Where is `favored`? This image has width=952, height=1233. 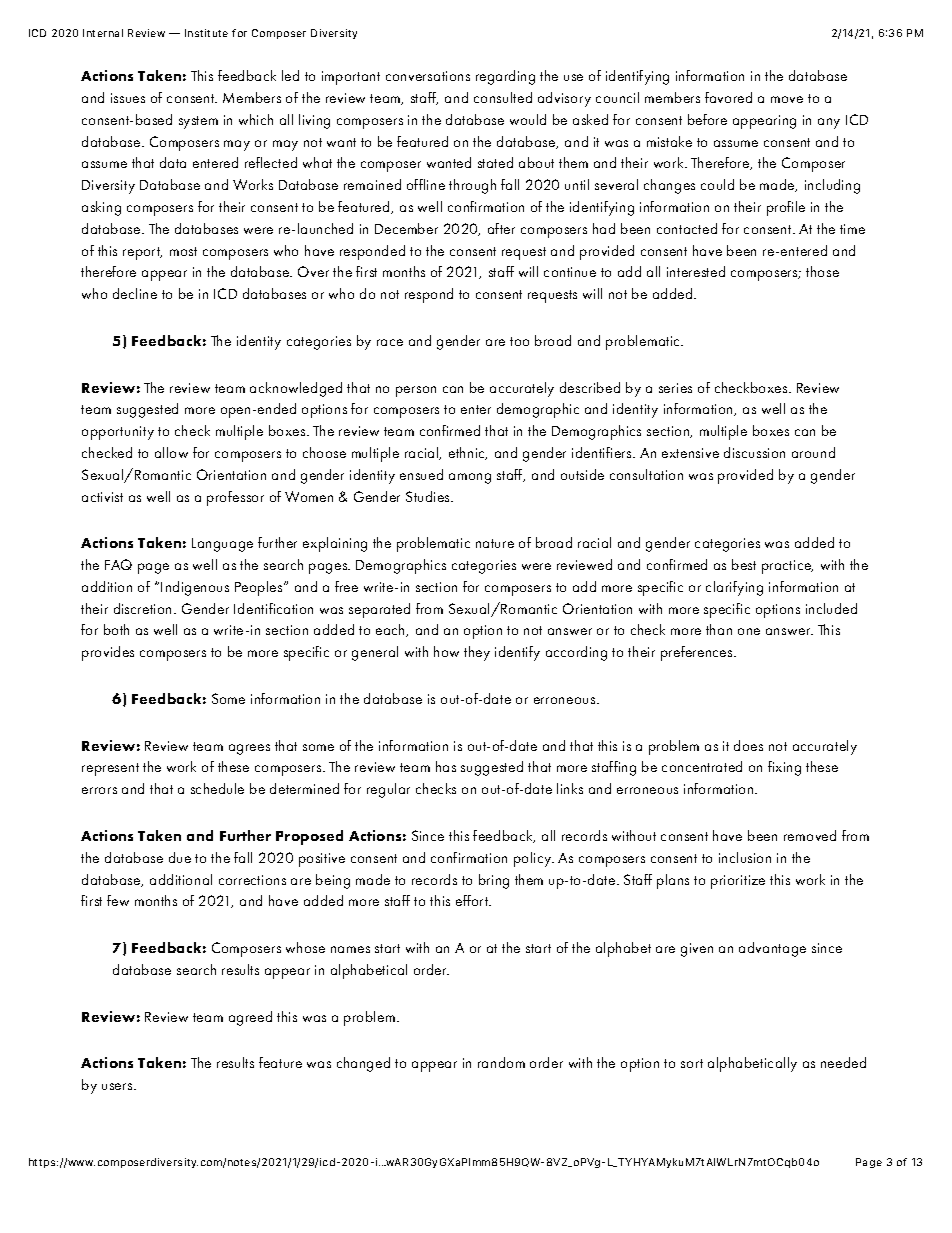
favored is located at coordinates (728, 97).
